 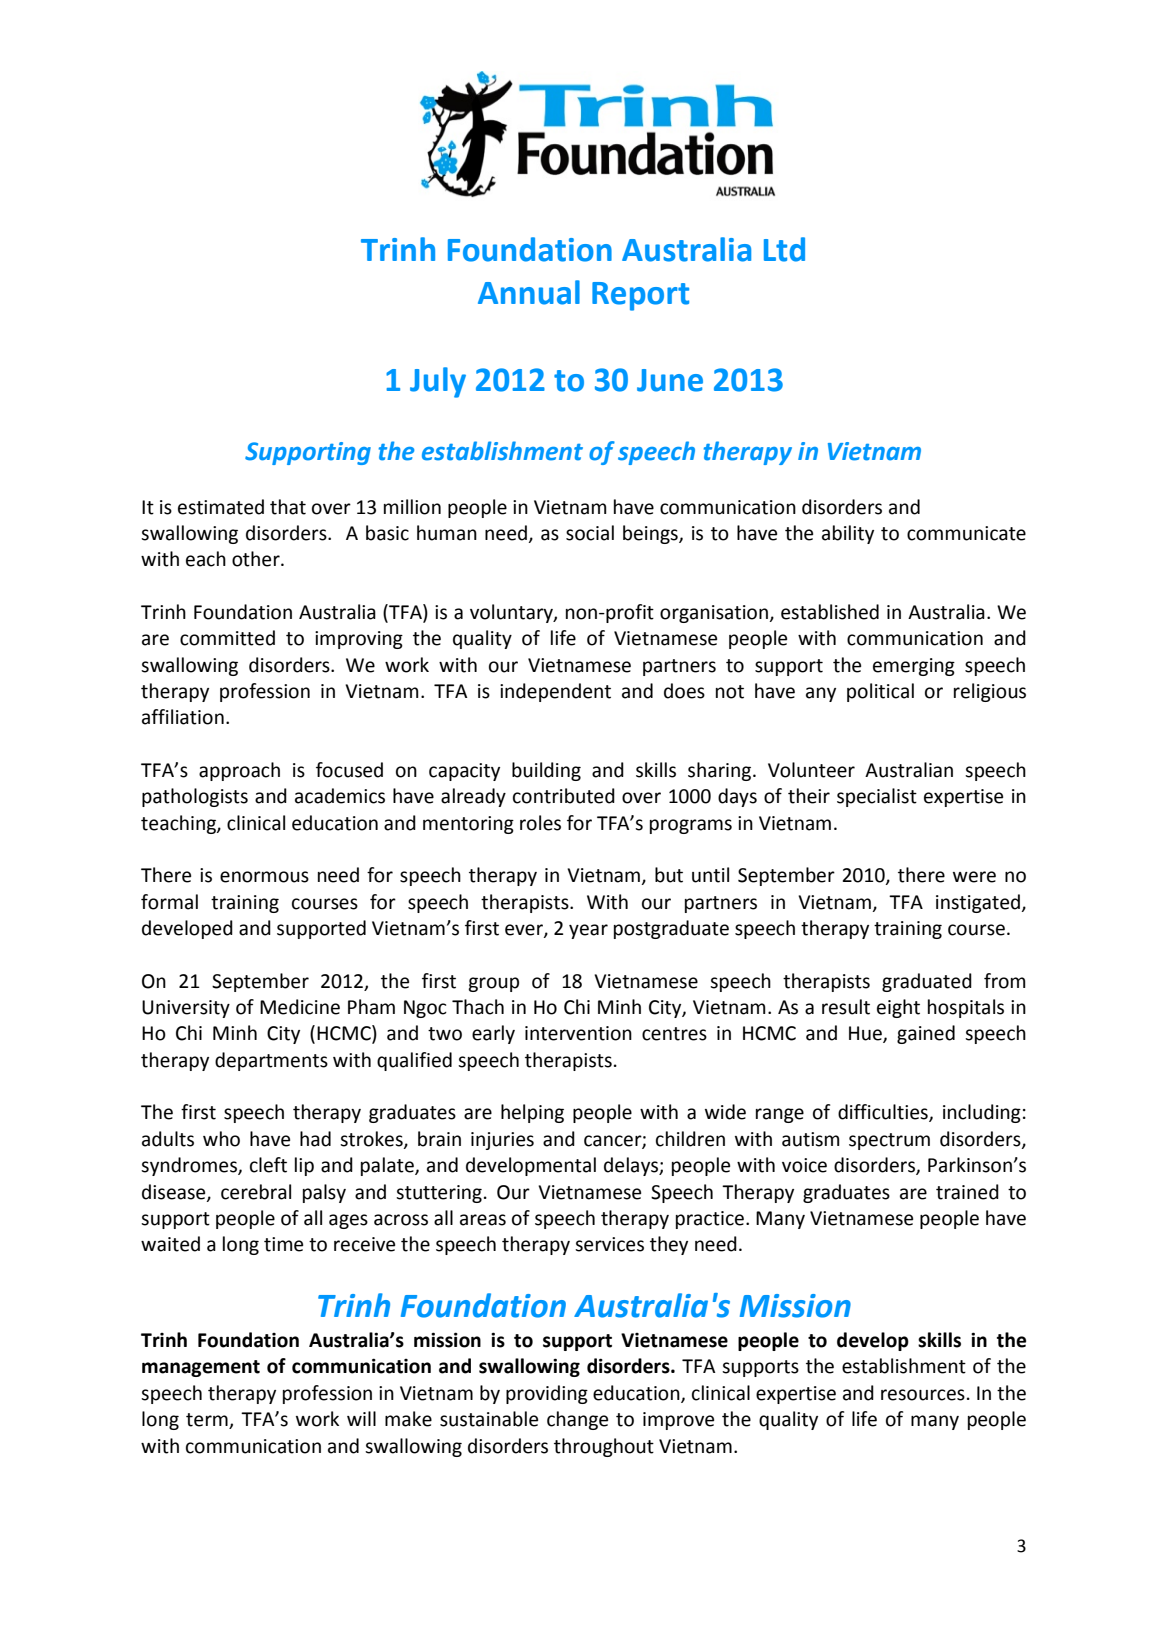 I want to click on resources, so click(x=923, y=1395).
